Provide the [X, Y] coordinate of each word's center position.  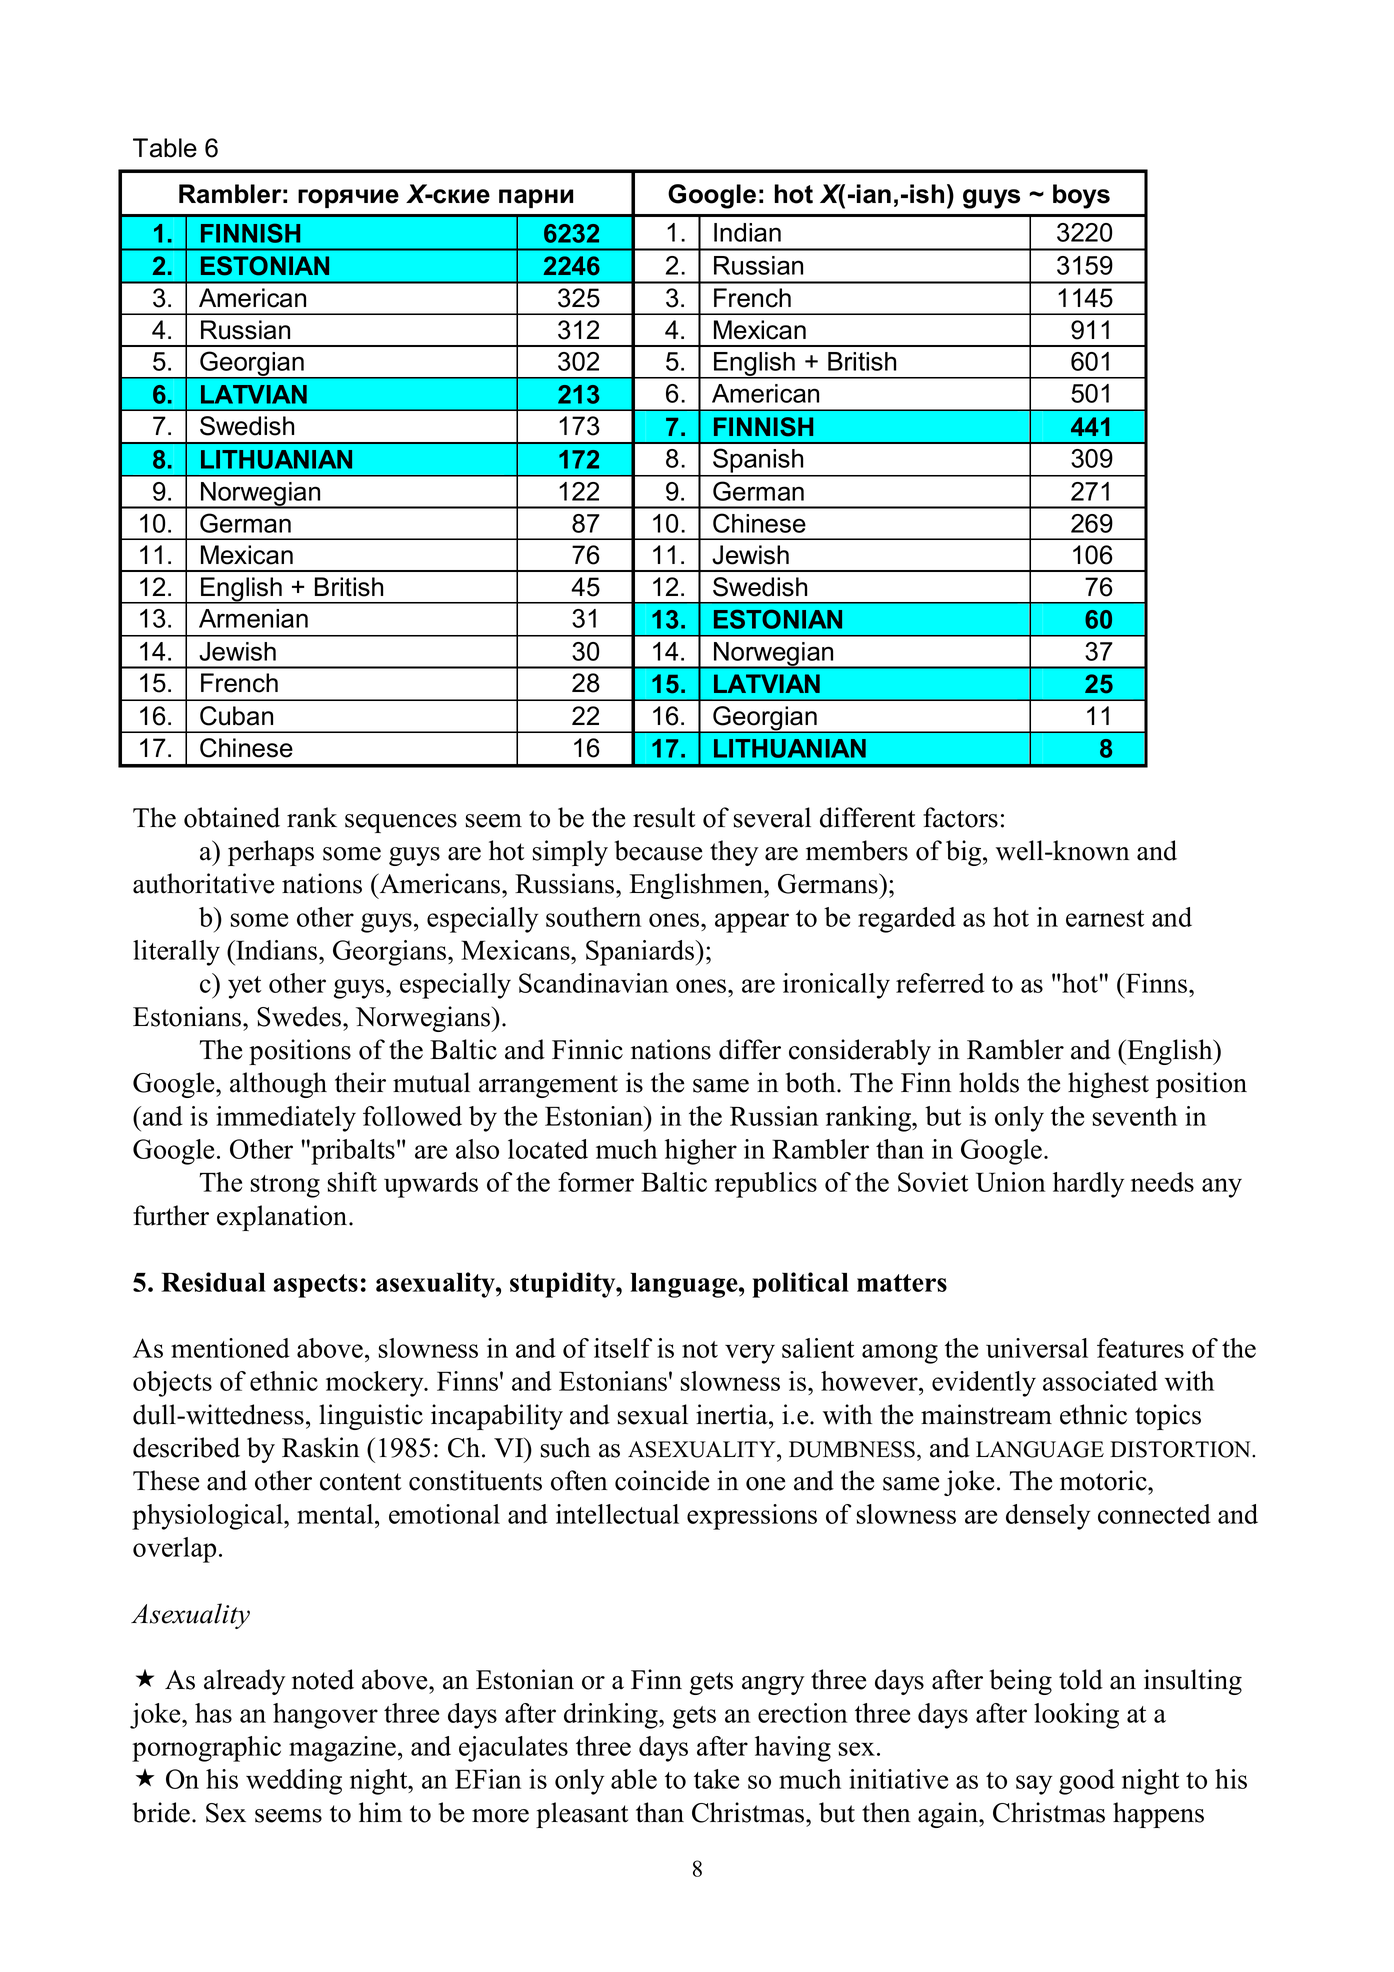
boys [1081, 196]
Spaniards [641, 953]
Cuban [236, 716]
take [716, 1779]
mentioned [230, 1348]
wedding [294, 1782]
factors [960, 817]
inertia [733, 1414]
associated [1100, 1381]
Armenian [253, 618]
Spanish [758, 462]
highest [1108, 1085]
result [664, 817]
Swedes [300, 1016]
